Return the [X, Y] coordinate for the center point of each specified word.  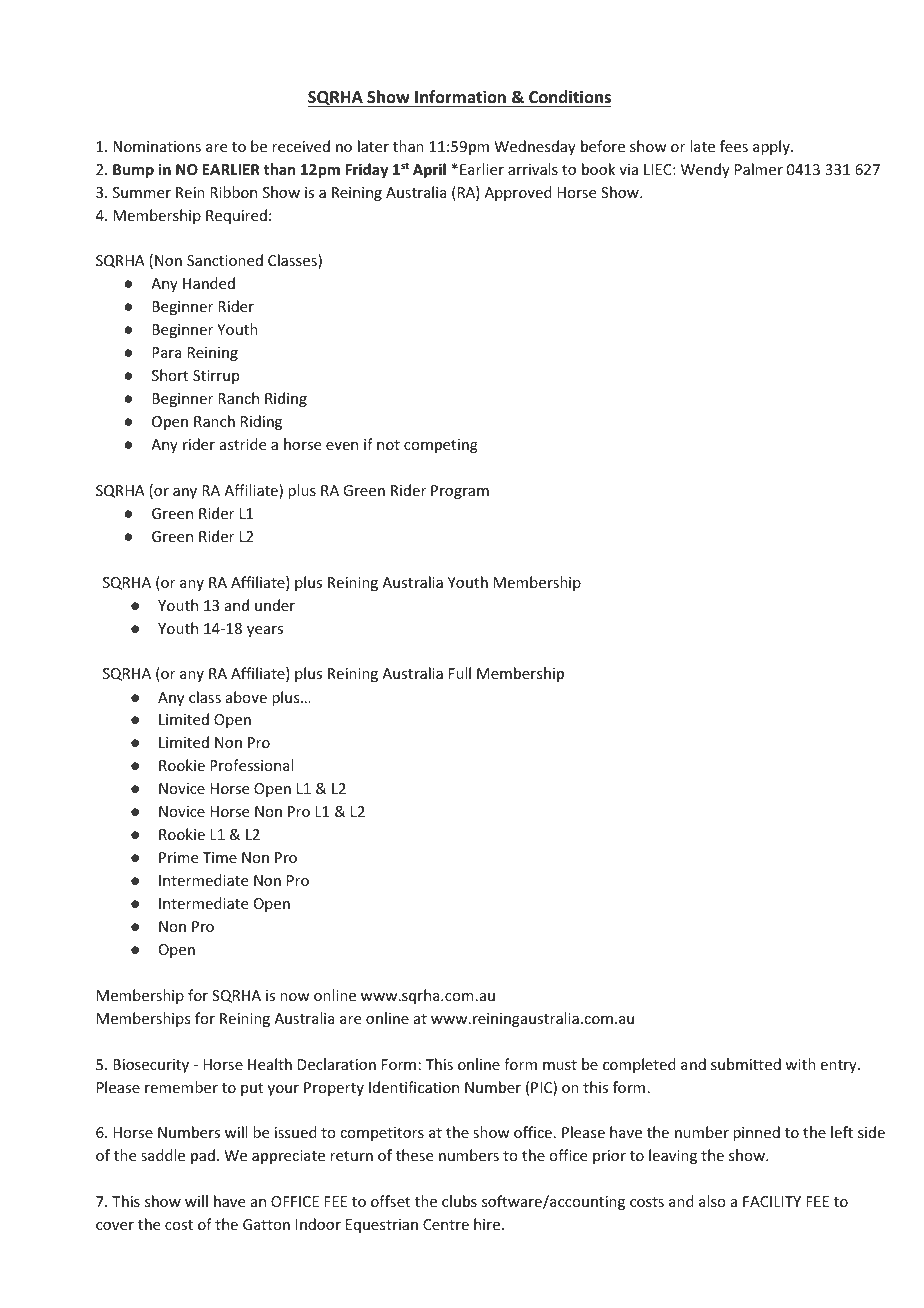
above [246, 697]
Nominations [157, 146]
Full [460, 673]
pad [203, 1156]
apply [772, 147]
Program [460, 492]
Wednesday [535, 147]
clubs [459, 1201]
